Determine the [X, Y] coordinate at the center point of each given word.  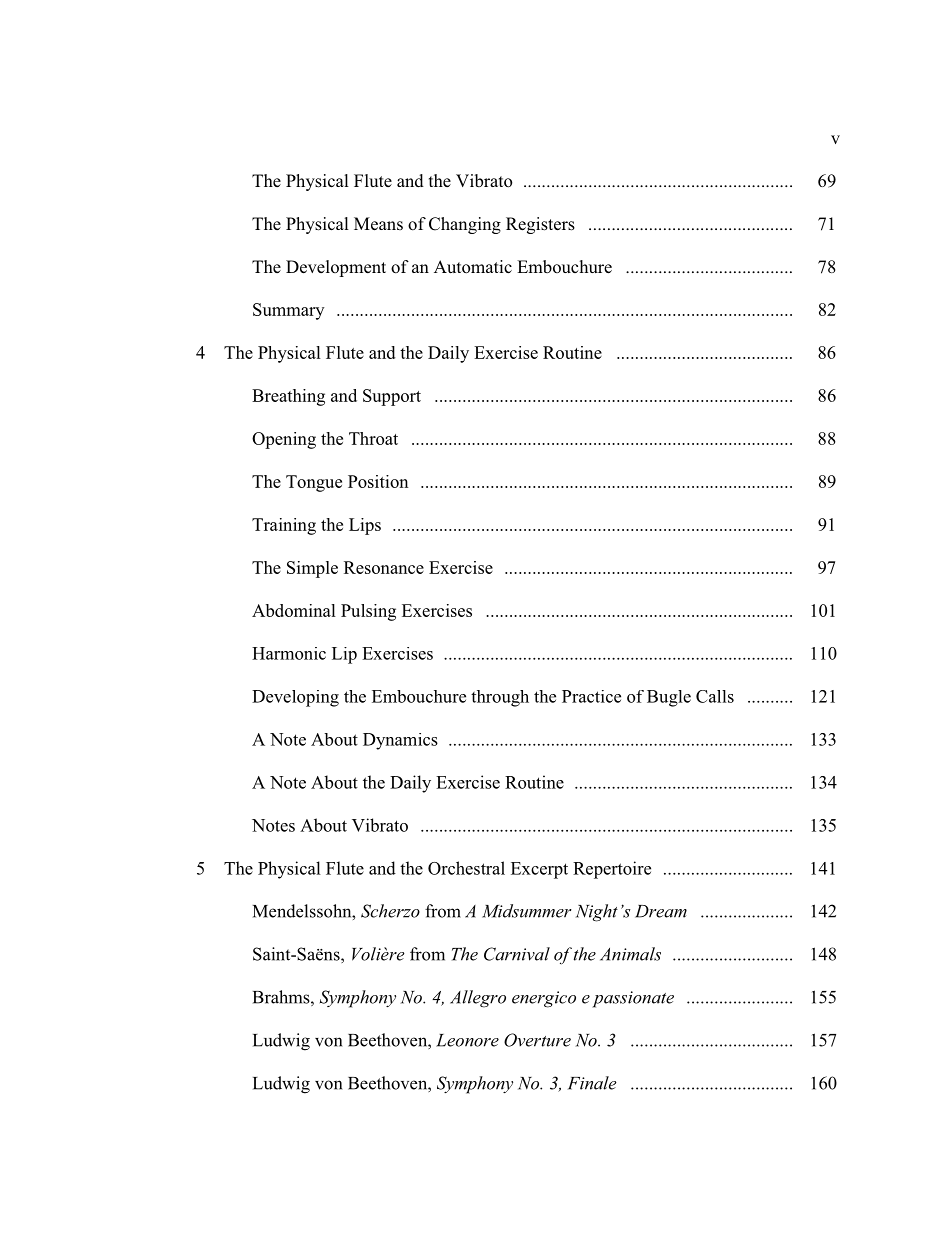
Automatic [473, 267]
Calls [715, 696]
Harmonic [289, 653]
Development [336, 268]
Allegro [478, 999]
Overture [537, 1040]
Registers [540, 225]
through [500, 698]
